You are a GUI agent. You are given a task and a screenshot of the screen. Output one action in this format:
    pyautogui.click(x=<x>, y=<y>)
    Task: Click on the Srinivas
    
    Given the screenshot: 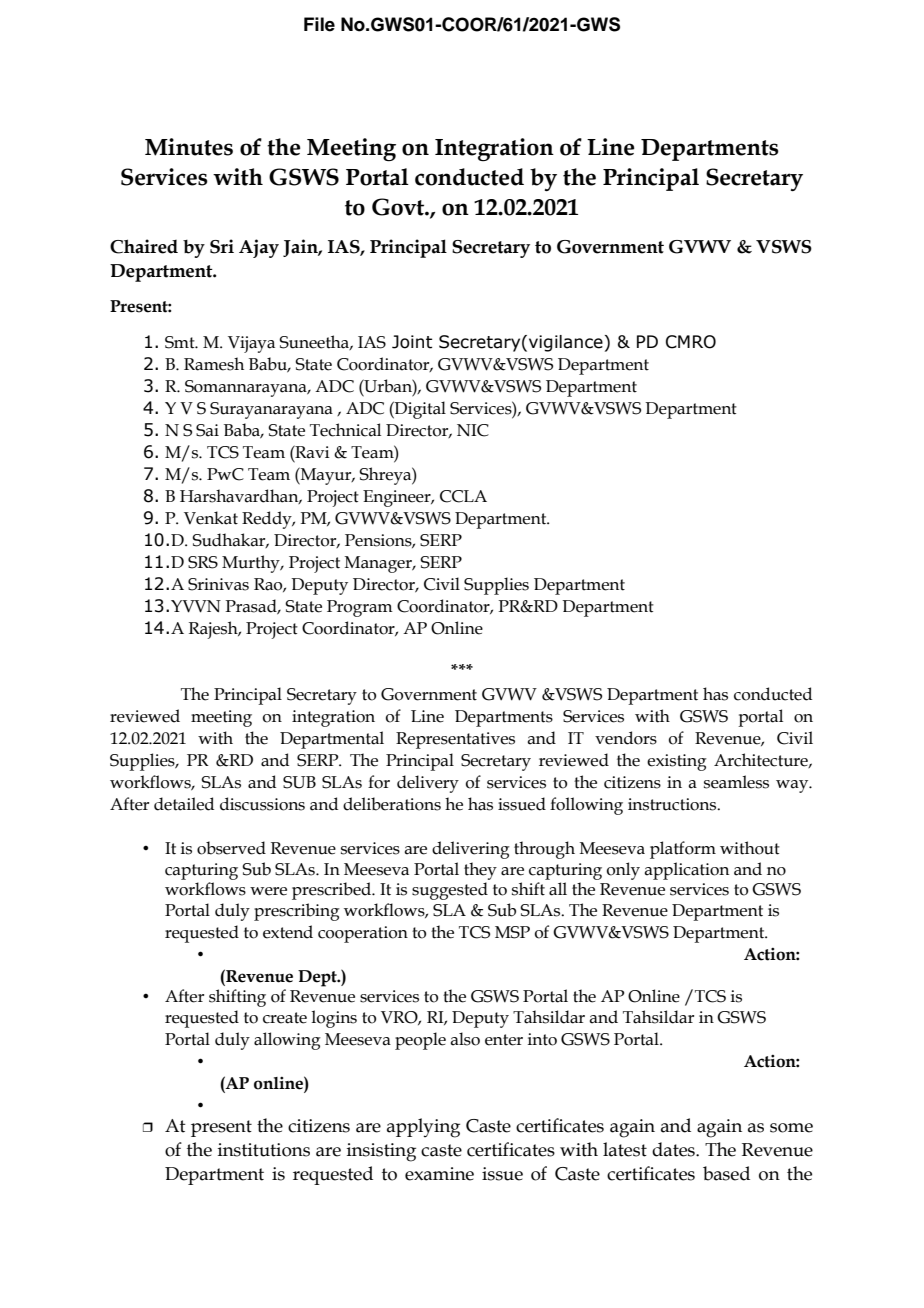 What is the action you would take?
    pyautogui.click(x=218, y=584)
